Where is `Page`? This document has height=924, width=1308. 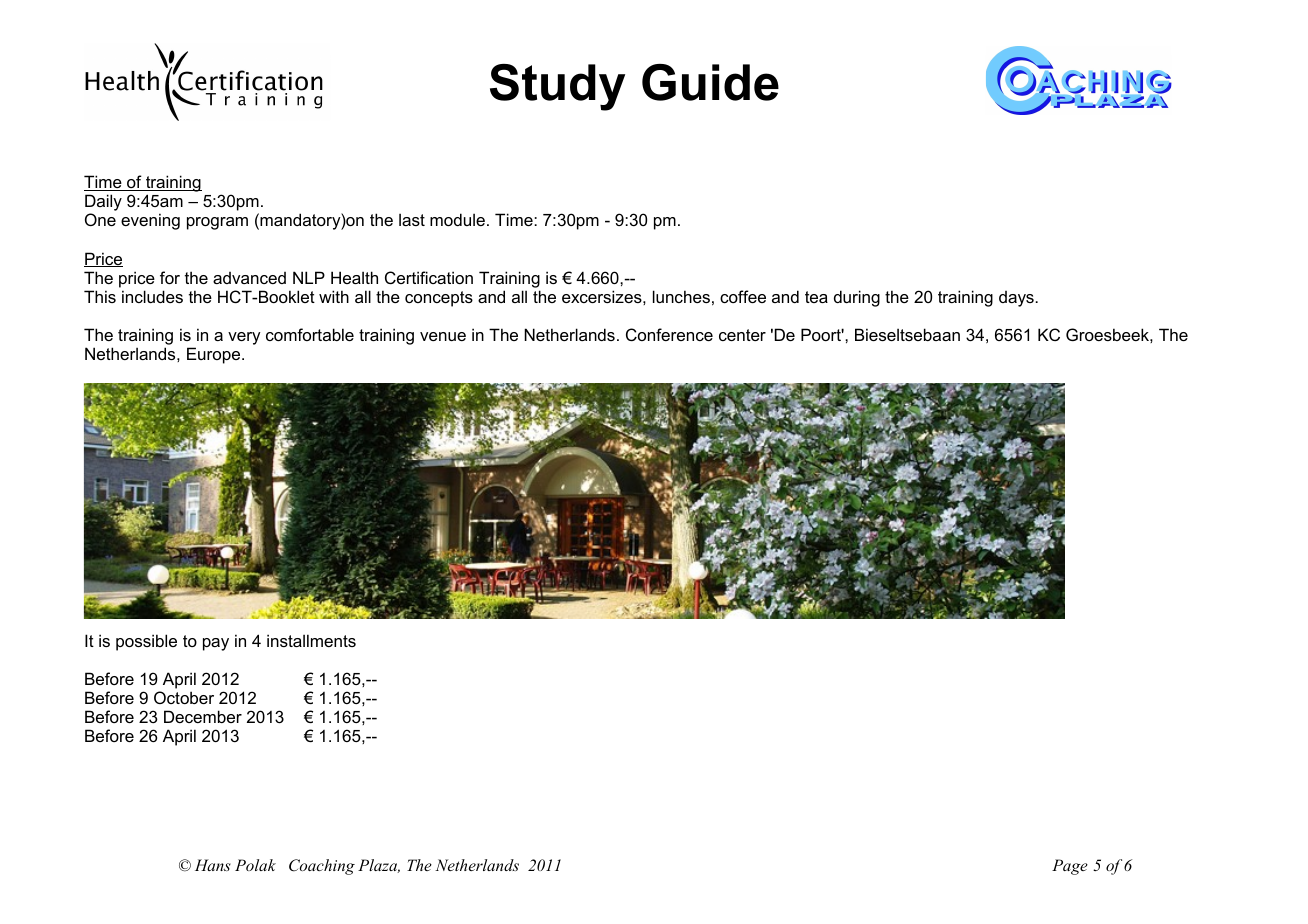 Page is located at coordinates (1070, 867).
